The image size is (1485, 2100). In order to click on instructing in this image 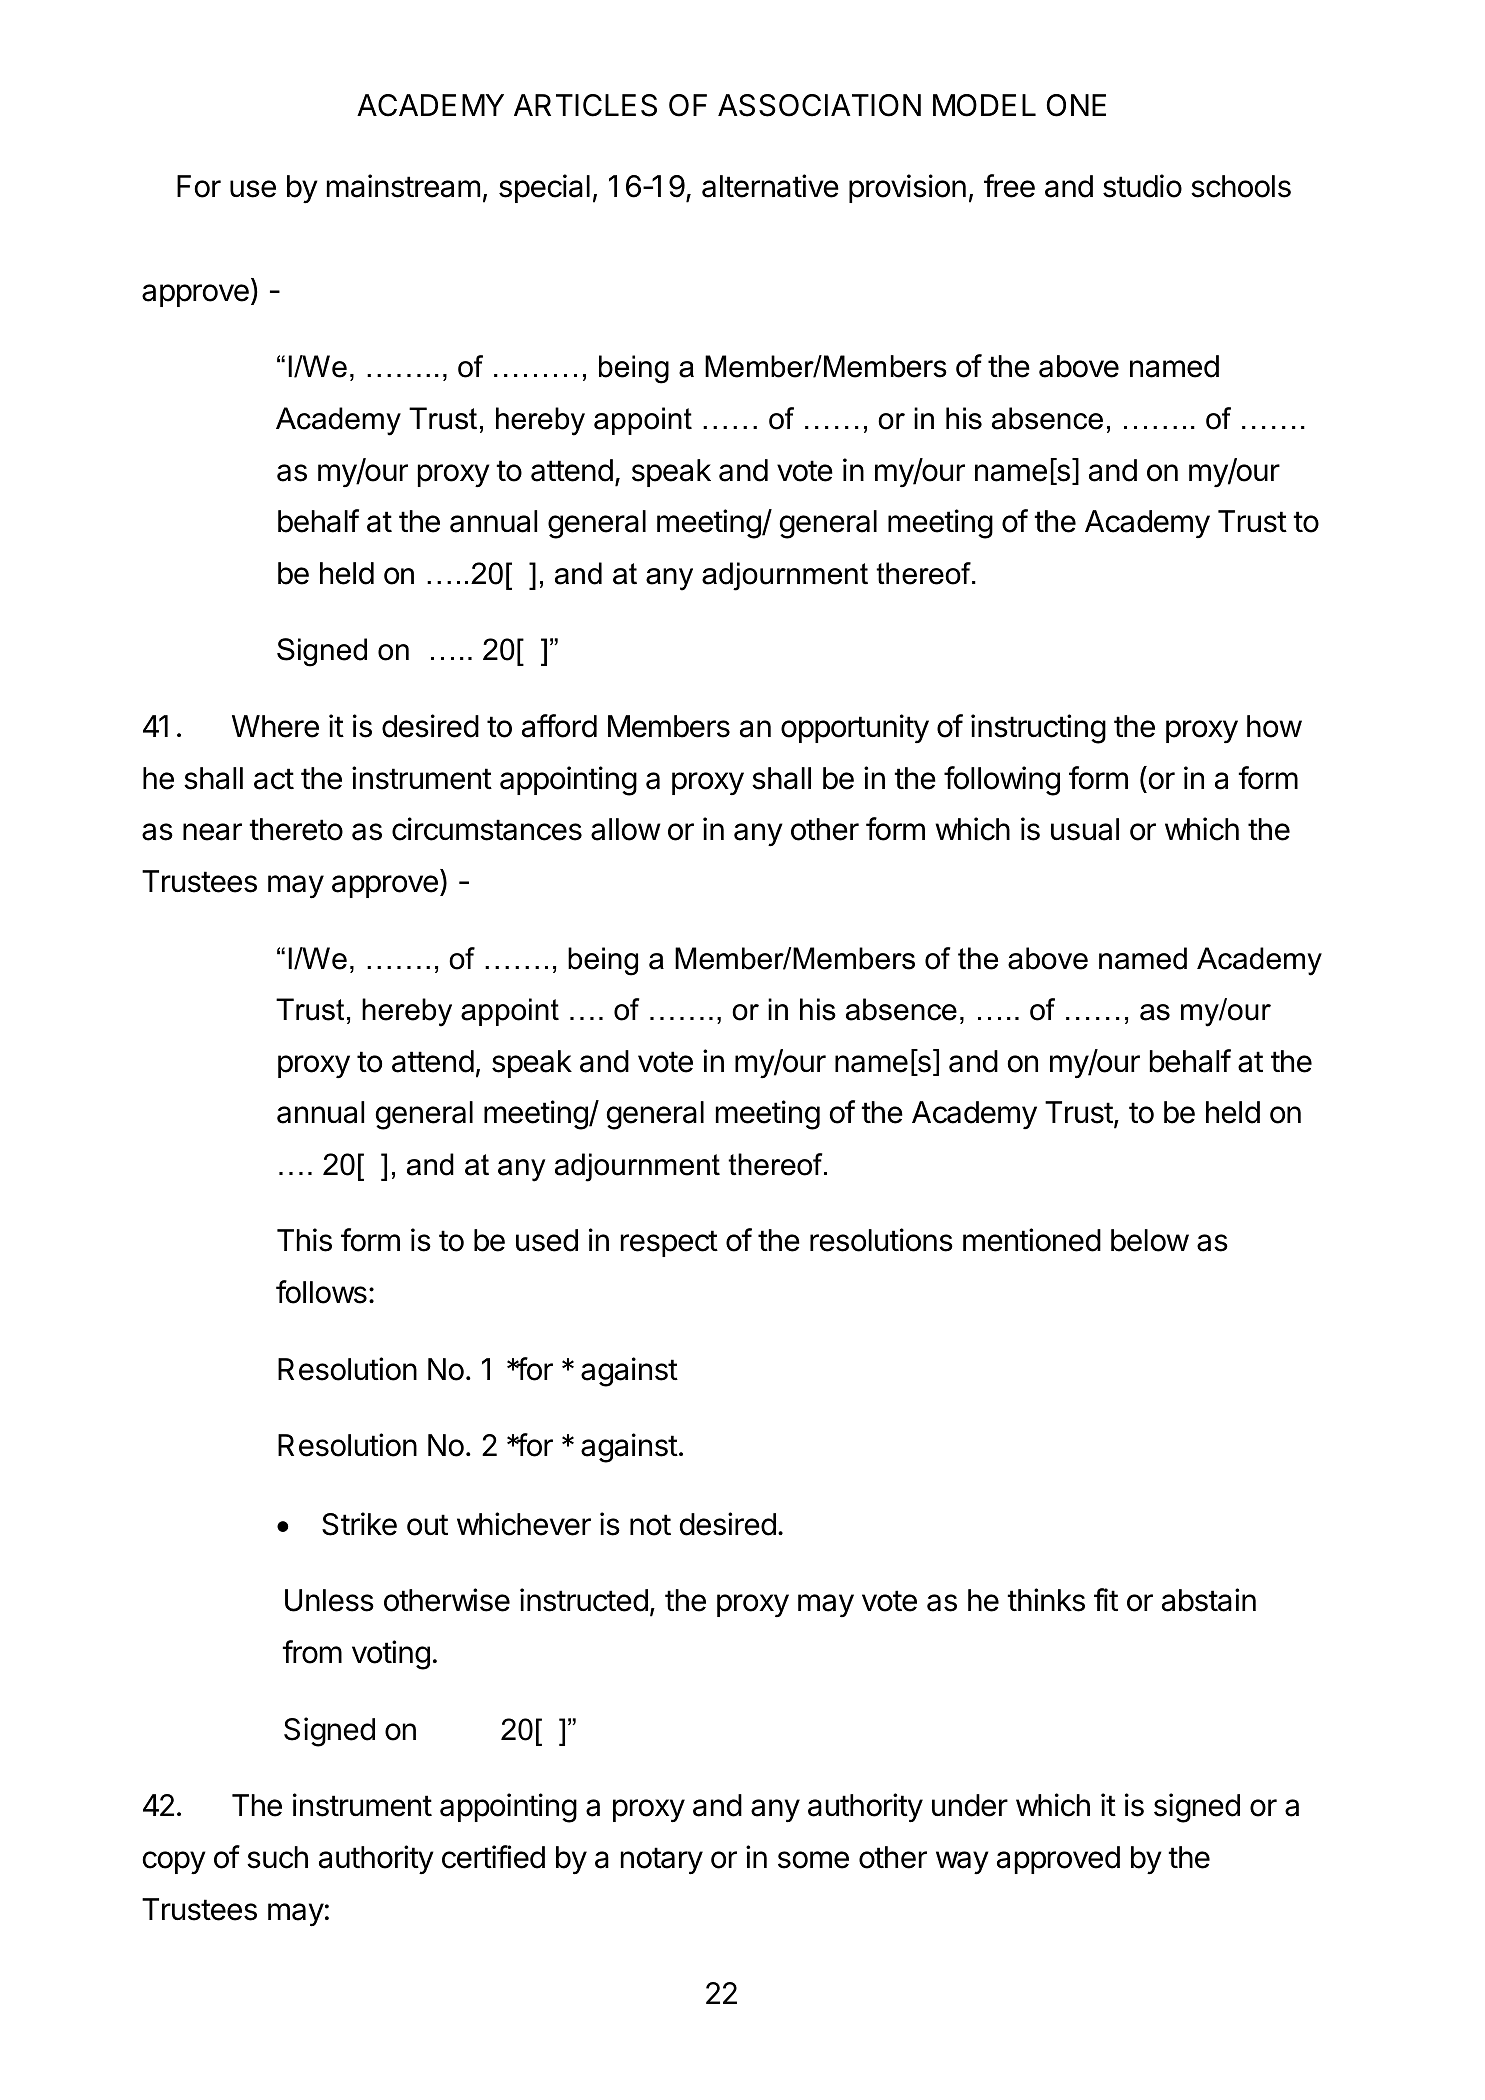, I will do `click(1038, 729)`.
